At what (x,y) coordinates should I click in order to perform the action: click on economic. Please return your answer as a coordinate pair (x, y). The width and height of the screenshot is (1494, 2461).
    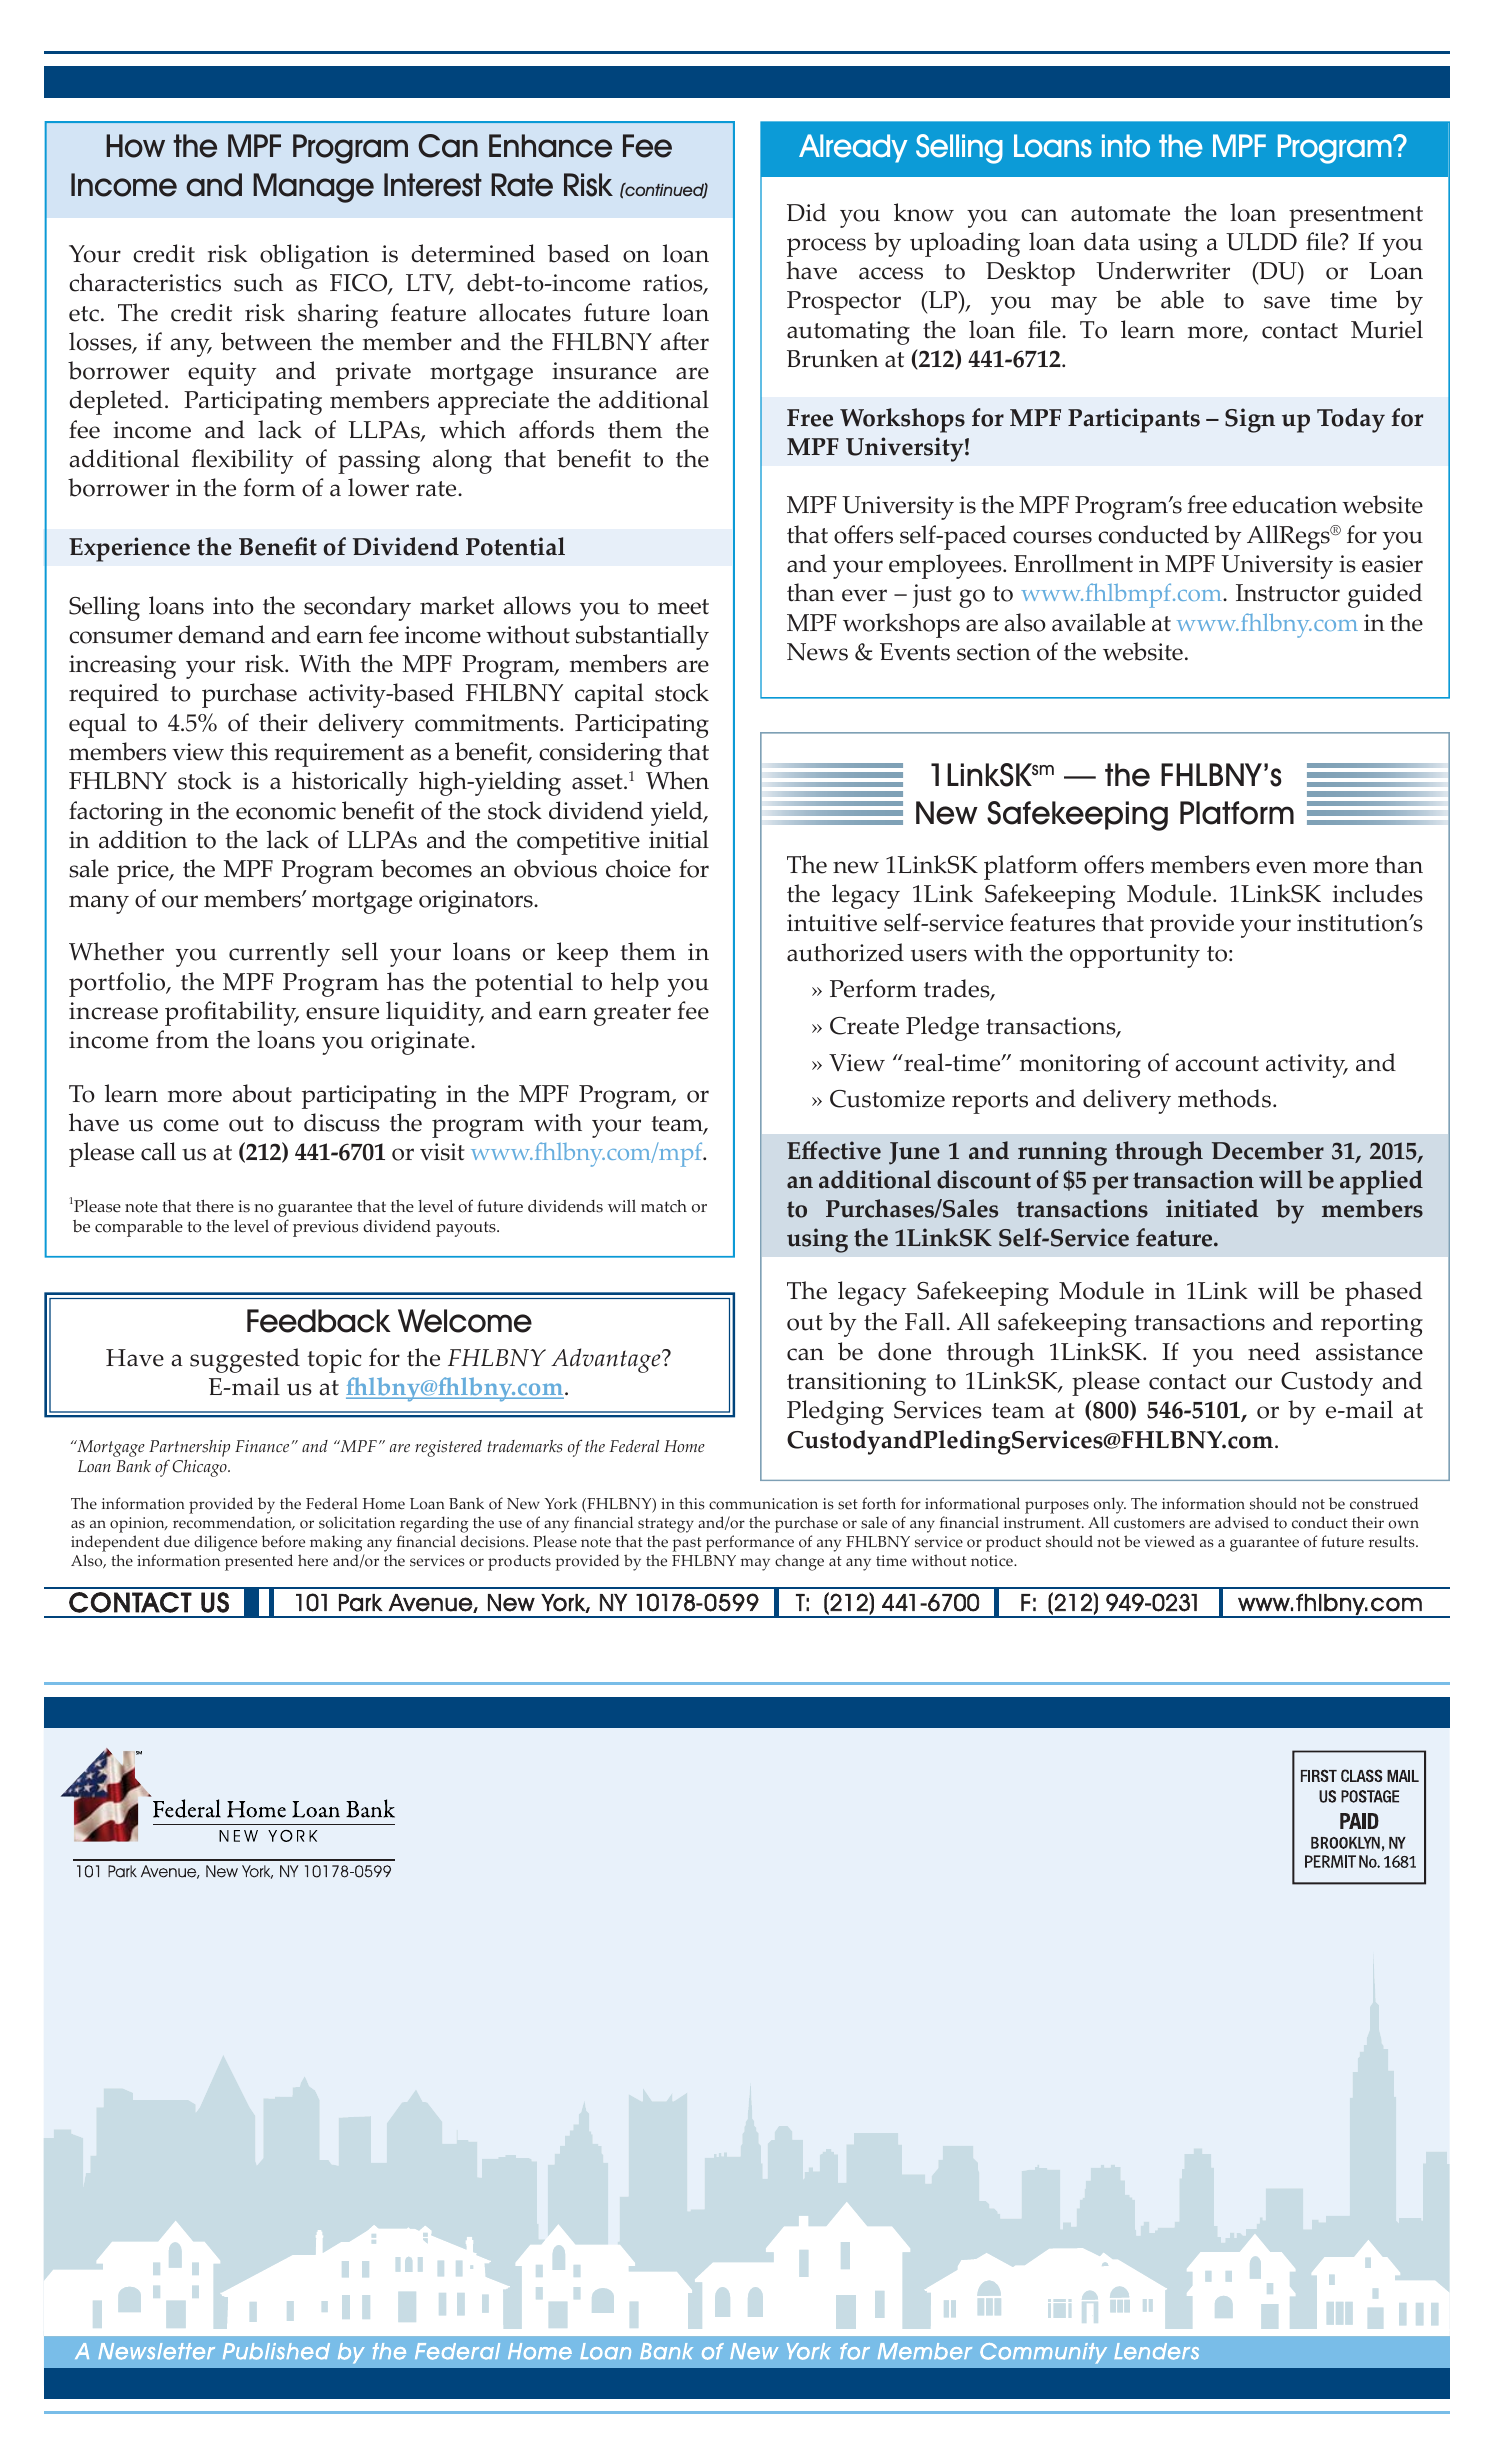
    Looking at the image, I should click on (286, 811).
